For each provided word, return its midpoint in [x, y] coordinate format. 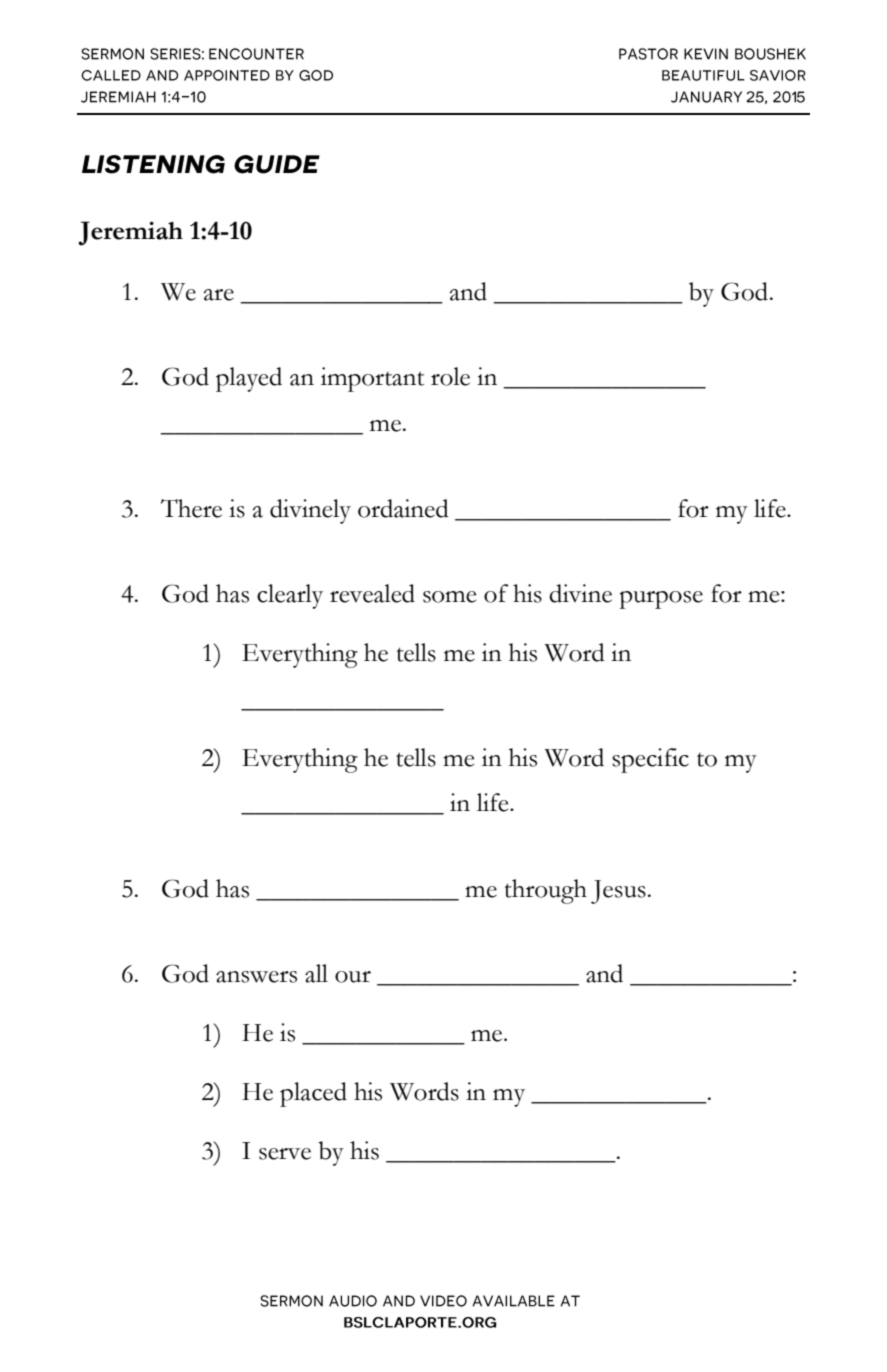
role [450, 376]
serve [285, 1154]
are [219, 295]
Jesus [618, 892]
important [372, 379]
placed [313, 1094]
